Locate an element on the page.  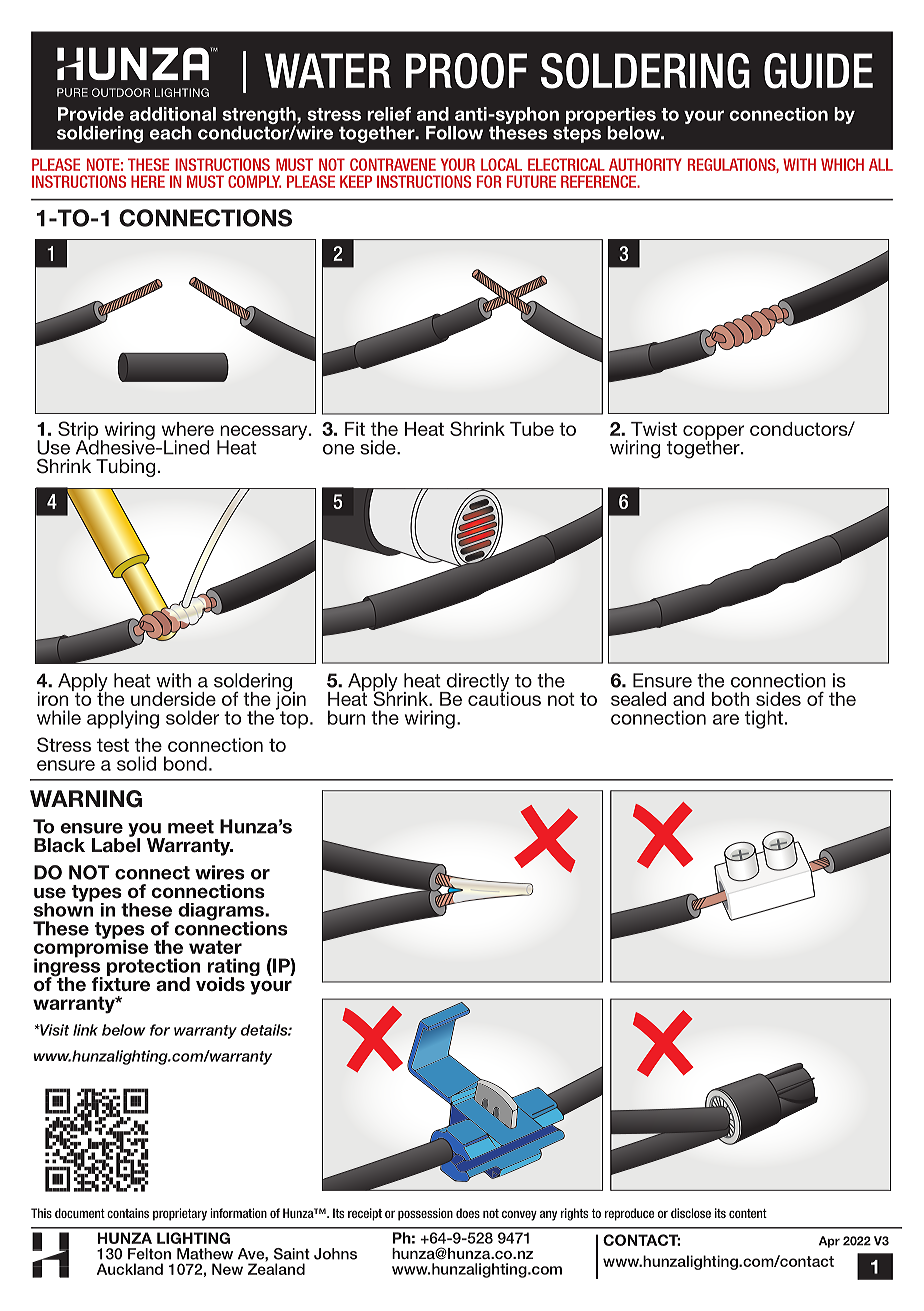
GUIDE is located at coordinates (818, 71).
